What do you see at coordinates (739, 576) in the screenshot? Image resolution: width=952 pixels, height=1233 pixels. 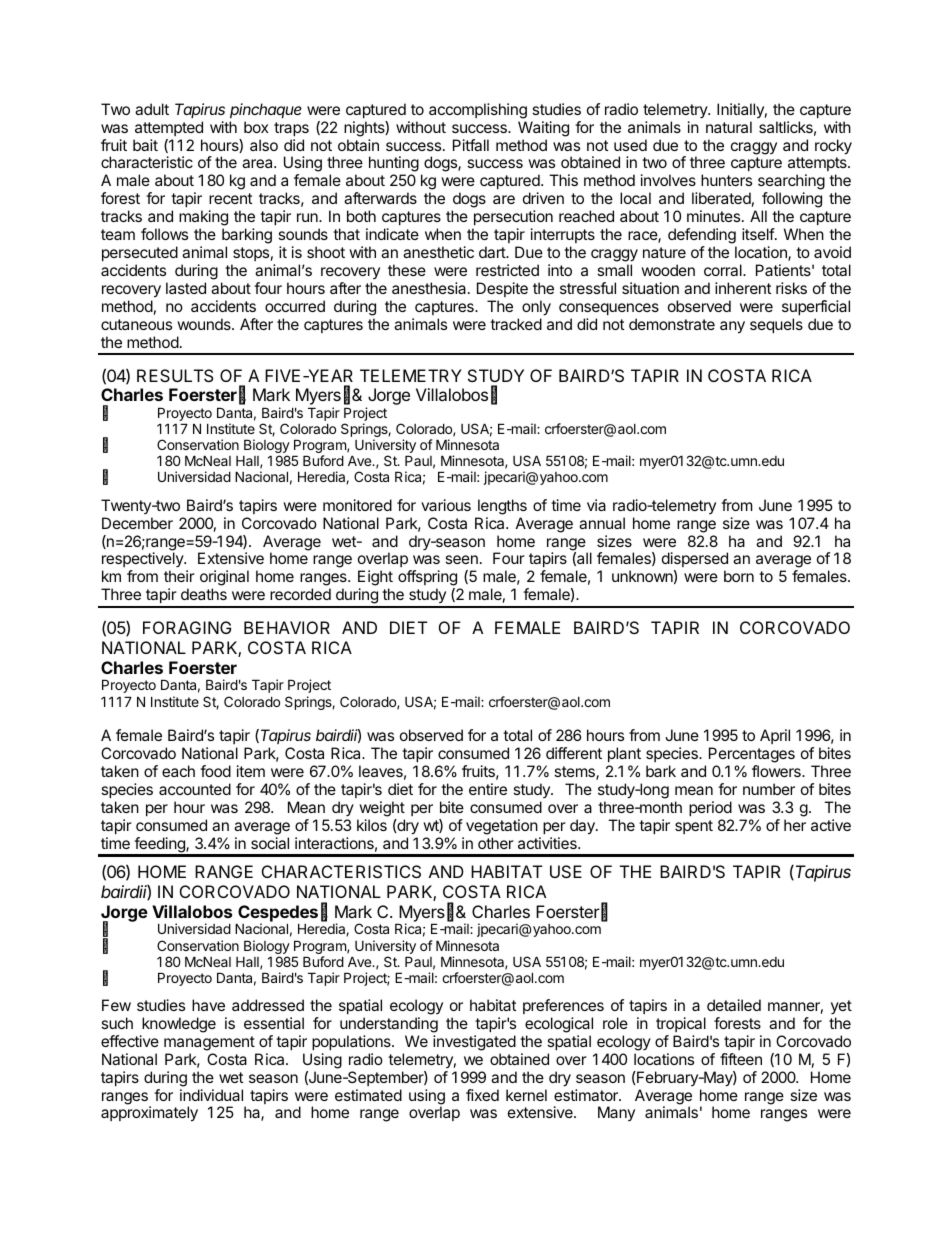 I see `born` at bounding box center [739, 576].
